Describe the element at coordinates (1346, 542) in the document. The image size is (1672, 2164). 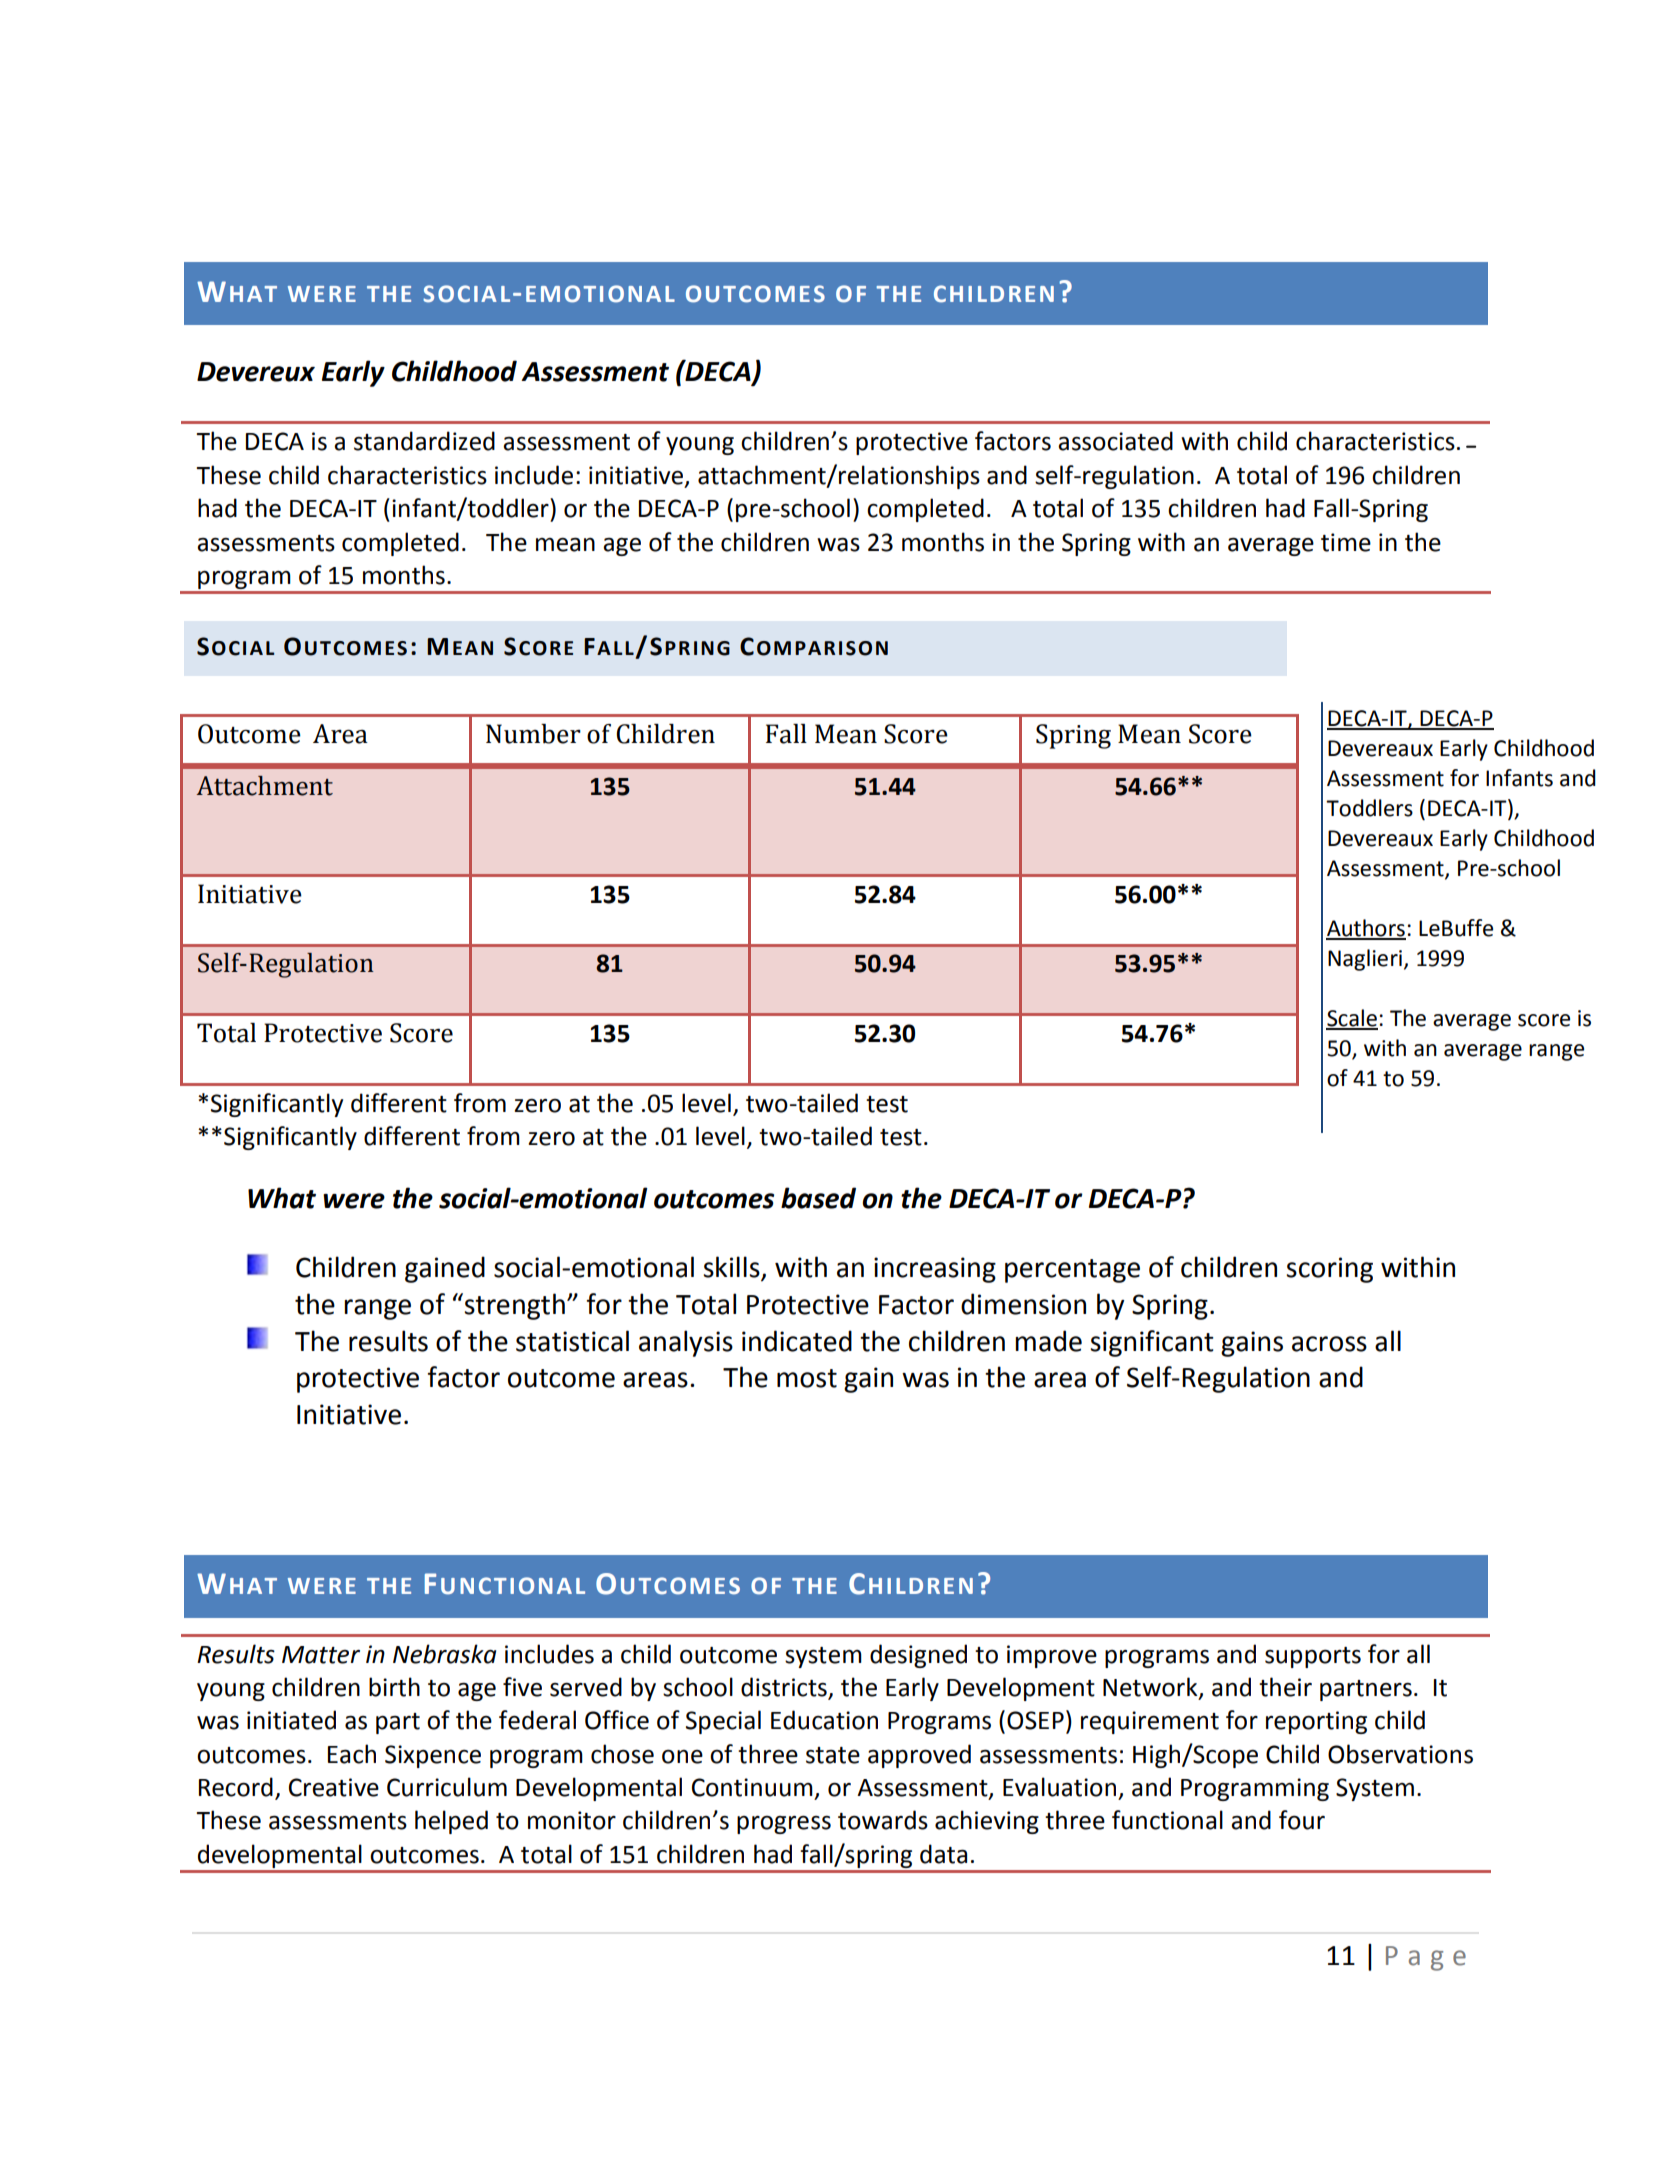
I see `time` at that location.
